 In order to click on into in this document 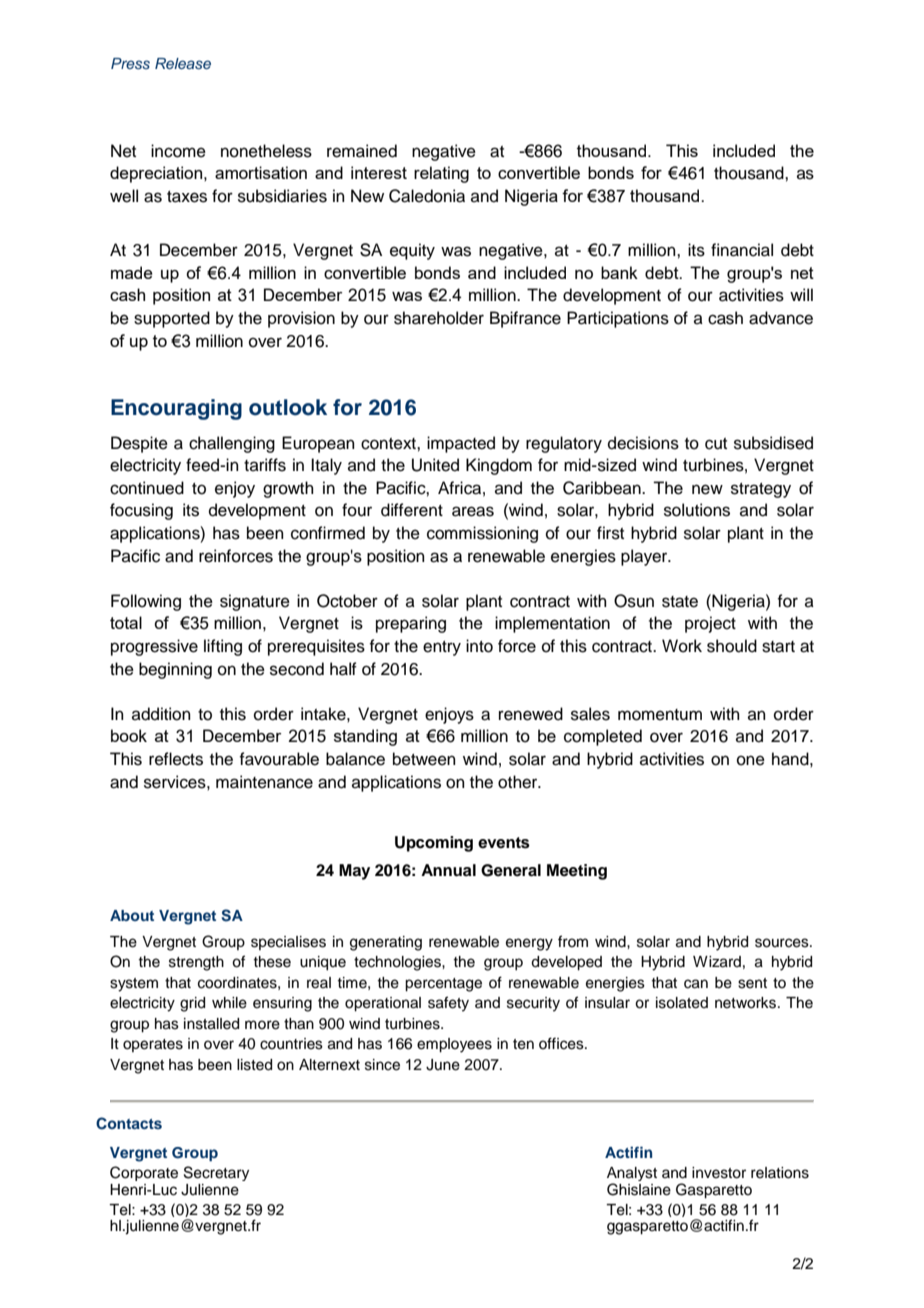, I will do `click(479, 646)`.
